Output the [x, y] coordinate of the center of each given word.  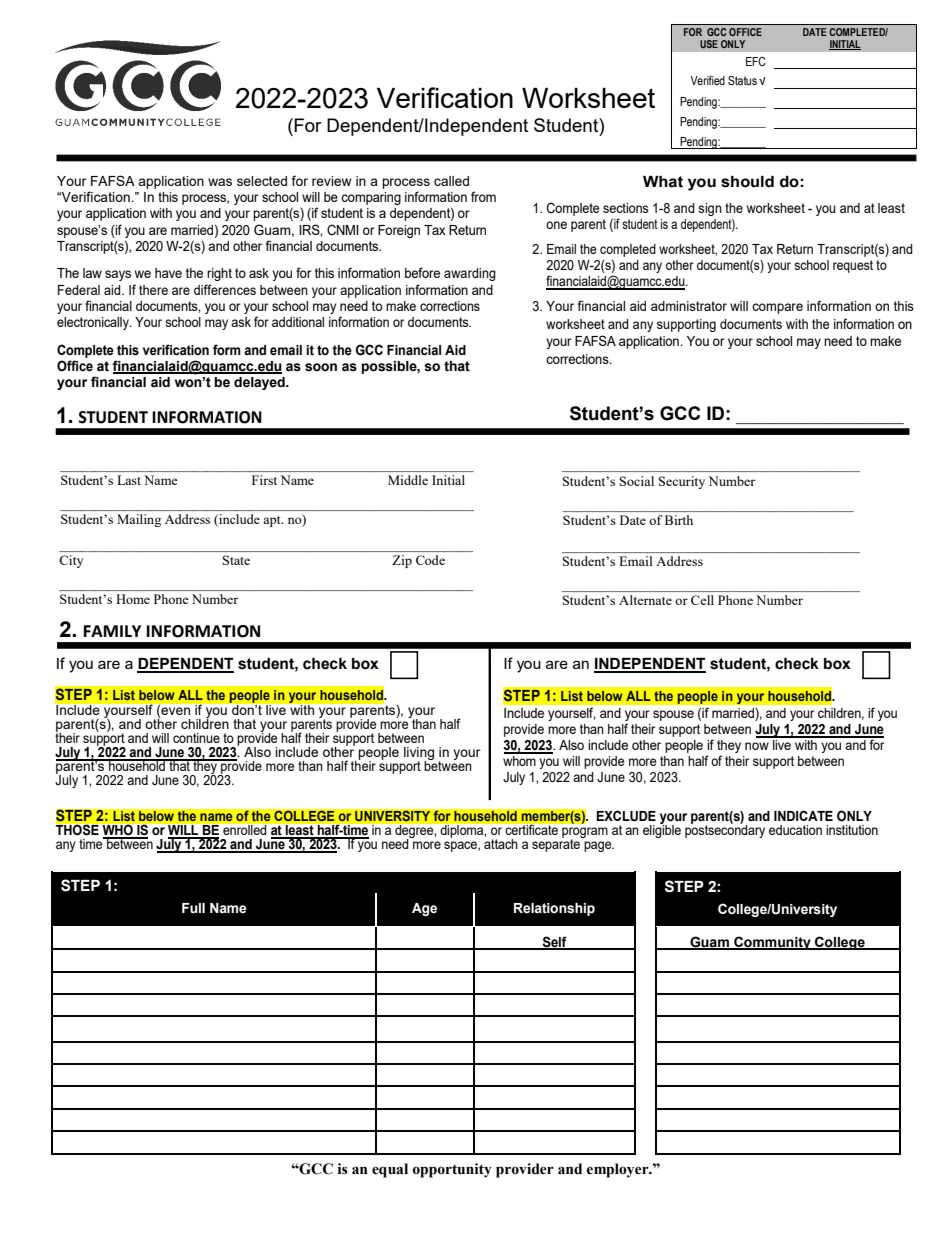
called [451, 181]
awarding [470, 274]
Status [742, 81]
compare [777, 308]
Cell [702, 600]
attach [501, 842]
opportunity [452, 1170]
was [220, 182]
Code [430, 560]
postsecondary [725, 830]
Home [133, 599]
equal [390, 1170]
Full [193, 908]
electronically [94, 323]
